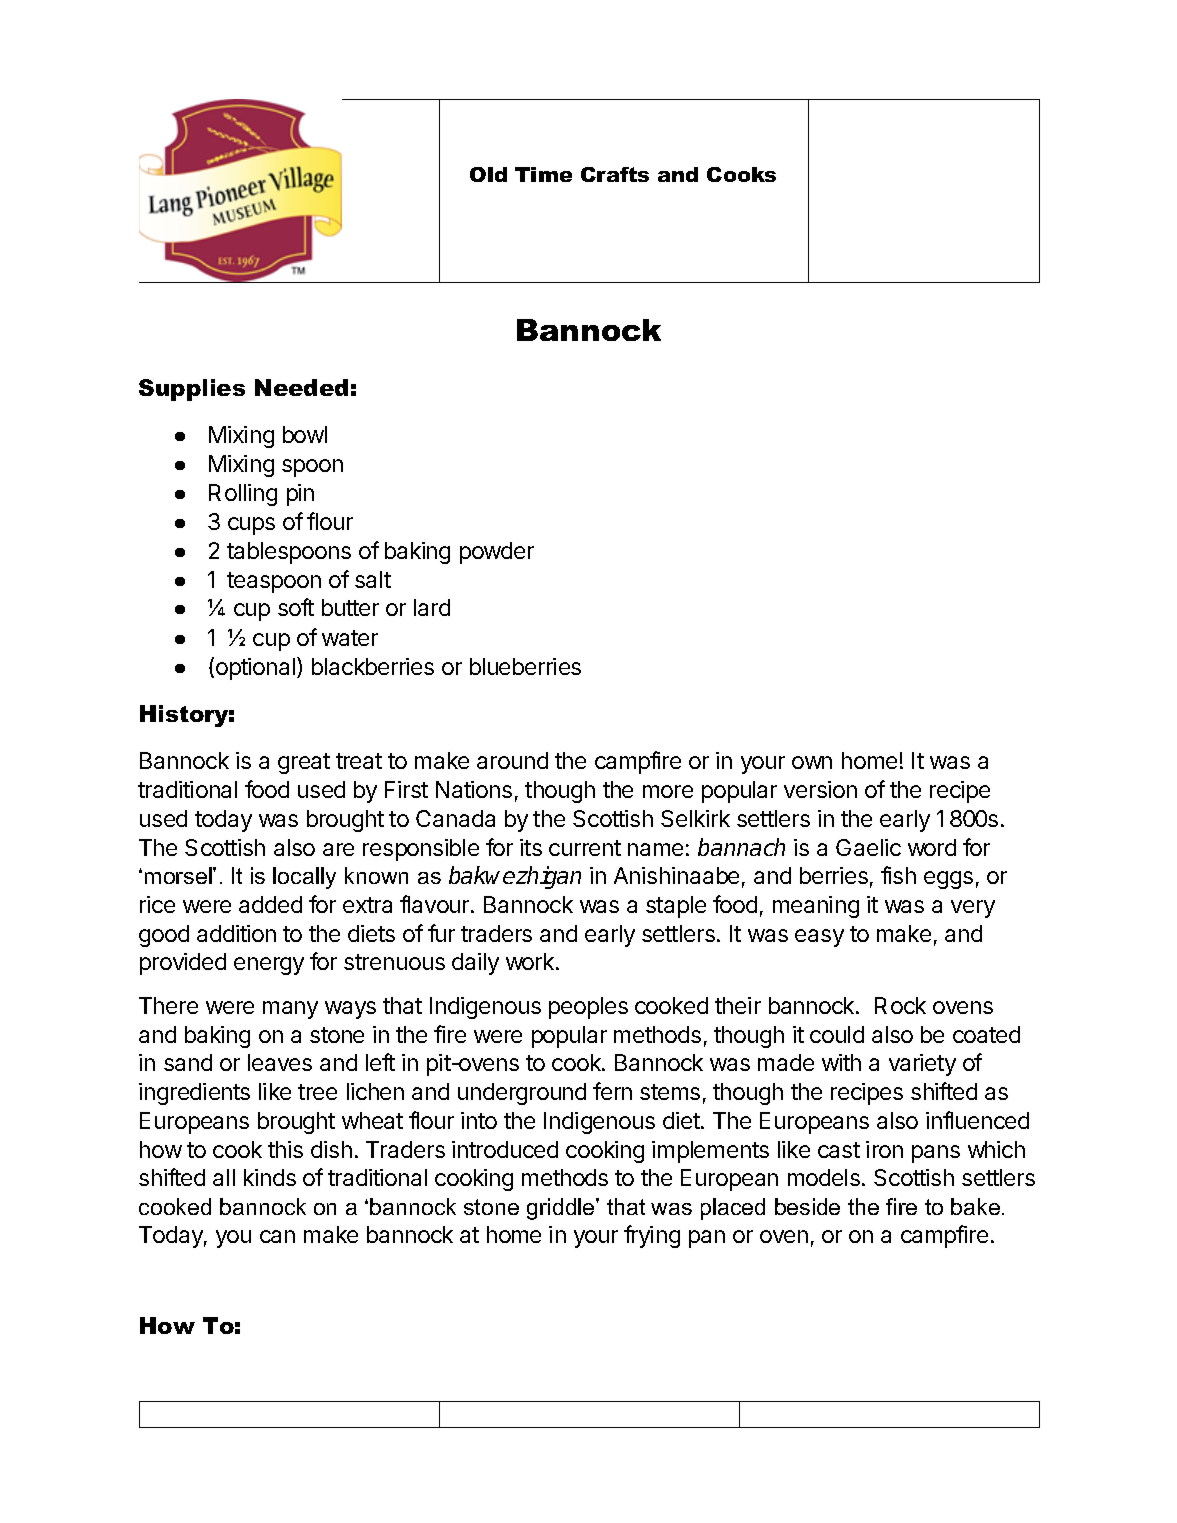  I want to click on Old, so click(488, 174).
